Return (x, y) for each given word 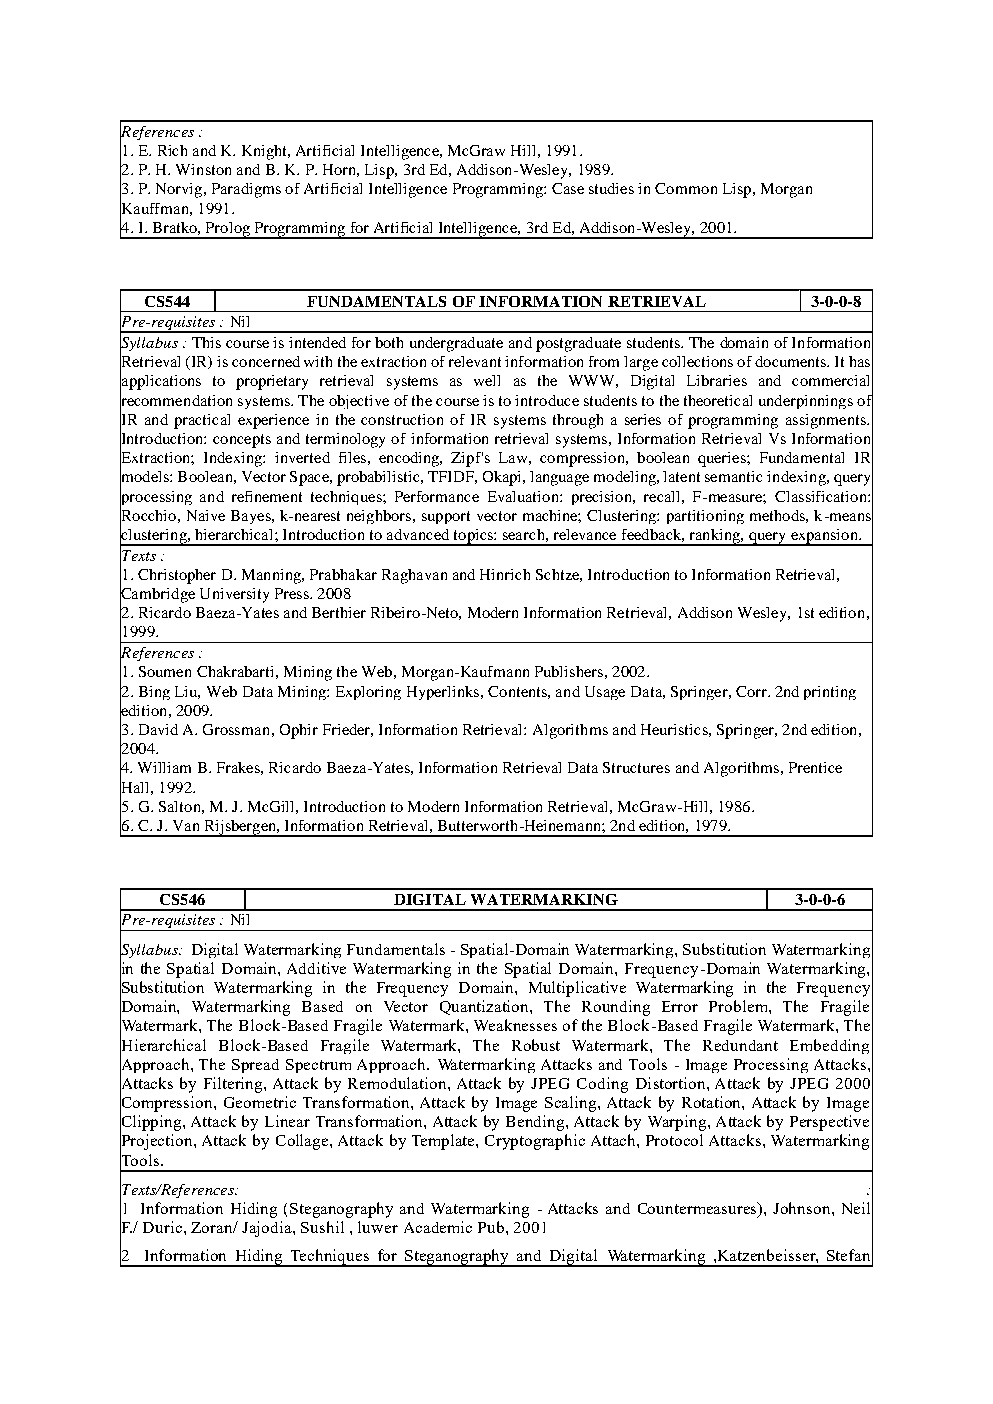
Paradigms (246, 190)
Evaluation (524, 496)
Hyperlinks (444, 693)
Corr (752, 691)
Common (686, 188)
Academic (438, 1227)
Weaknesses (515, 1025)
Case (568, 188)
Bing (154, 693)
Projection (157, 1142)
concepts (242, 441)
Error (680, 1006)
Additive (316, 968)
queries (723, 459)
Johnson (803, 1208)
